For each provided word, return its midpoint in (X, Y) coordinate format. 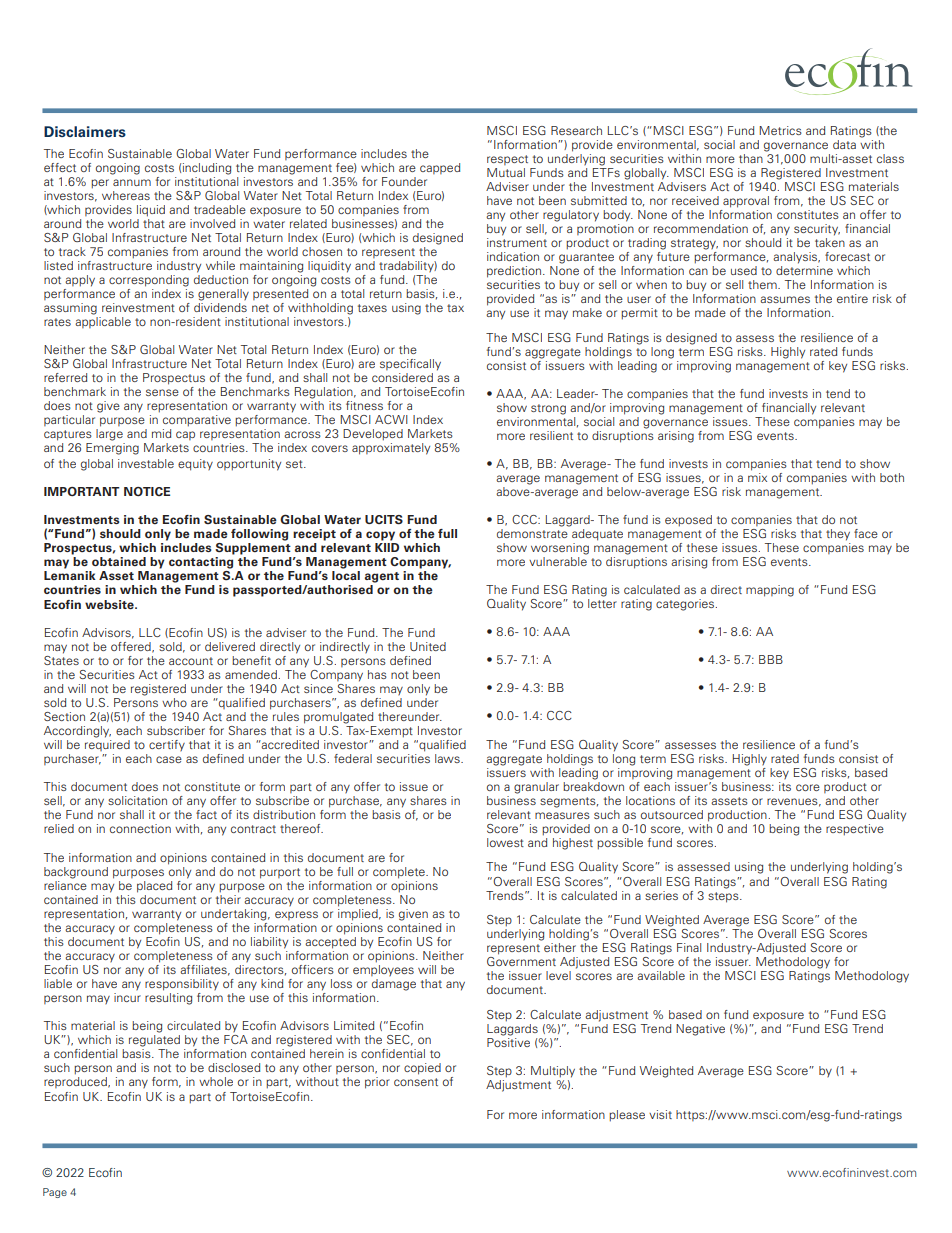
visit (660, 1114)
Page (55, 1193)
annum (132, 182)
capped (440, 168)
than (751, 158)
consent (416, 1082)
